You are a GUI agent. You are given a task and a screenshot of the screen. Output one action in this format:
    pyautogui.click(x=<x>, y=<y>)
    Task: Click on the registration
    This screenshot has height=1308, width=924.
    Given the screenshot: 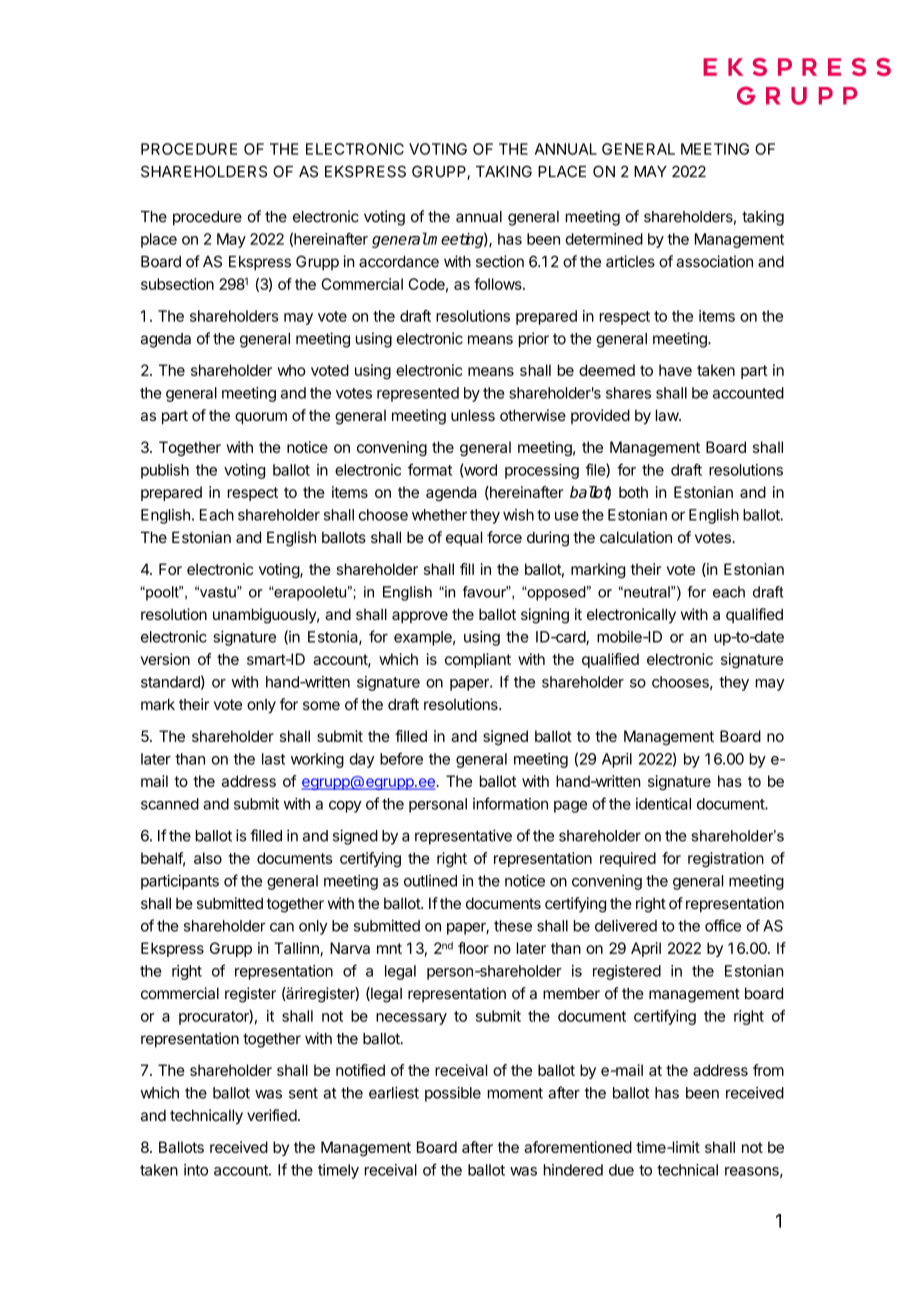 What is the action you would take?
    pyautogui.click(x=726, y=859)
